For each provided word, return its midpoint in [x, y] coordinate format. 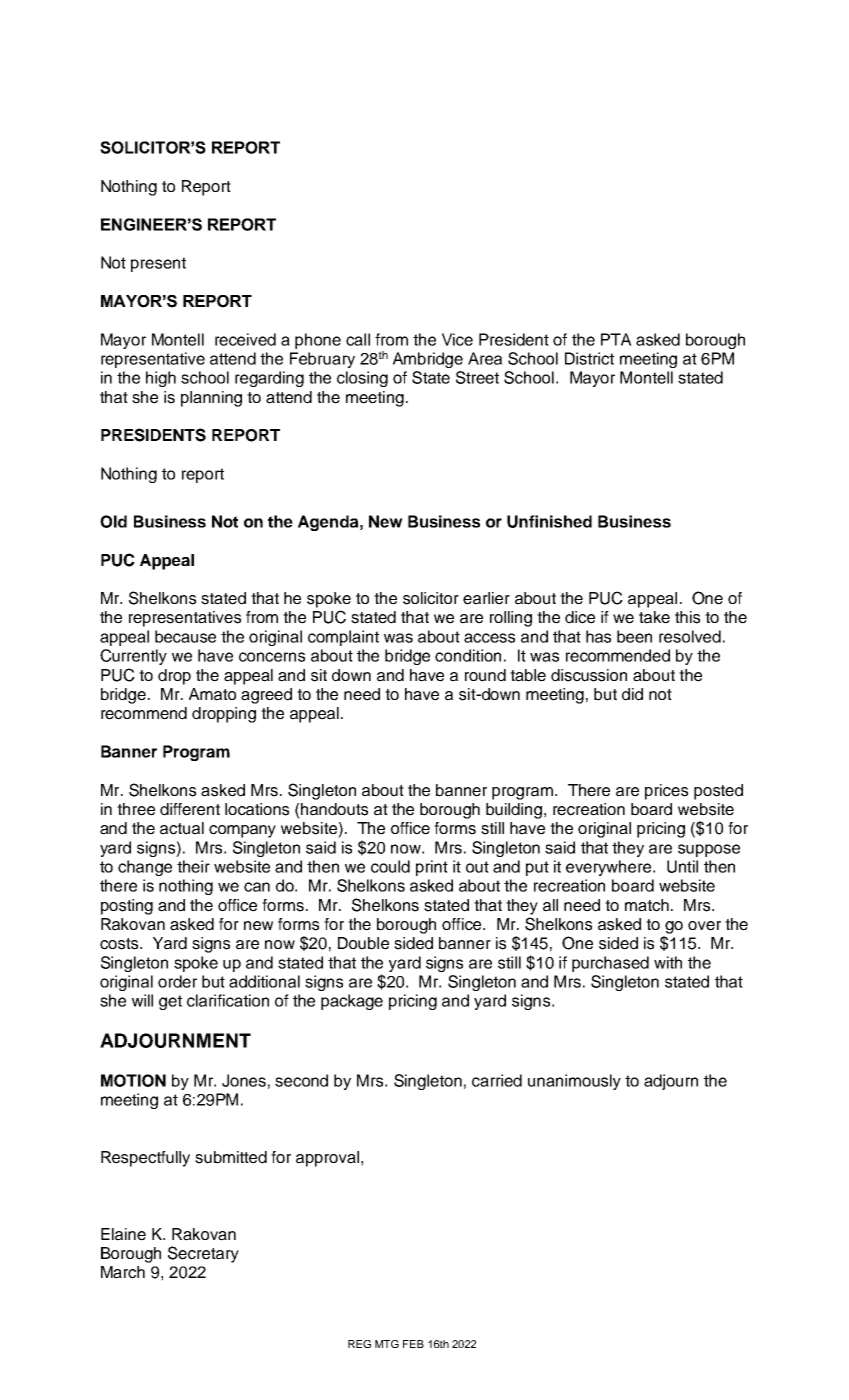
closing [362, 379]
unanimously [574, 1082]
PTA [616, 339]
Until [682, 866]
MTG [387, 1344]
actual [182, 828]
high [161, 379]
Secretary [203, 1254]
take [654, 617]
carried [497, 1080]
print [432, 868]
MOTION [133, 1080]
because [185, 636]
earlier [486, 598]
